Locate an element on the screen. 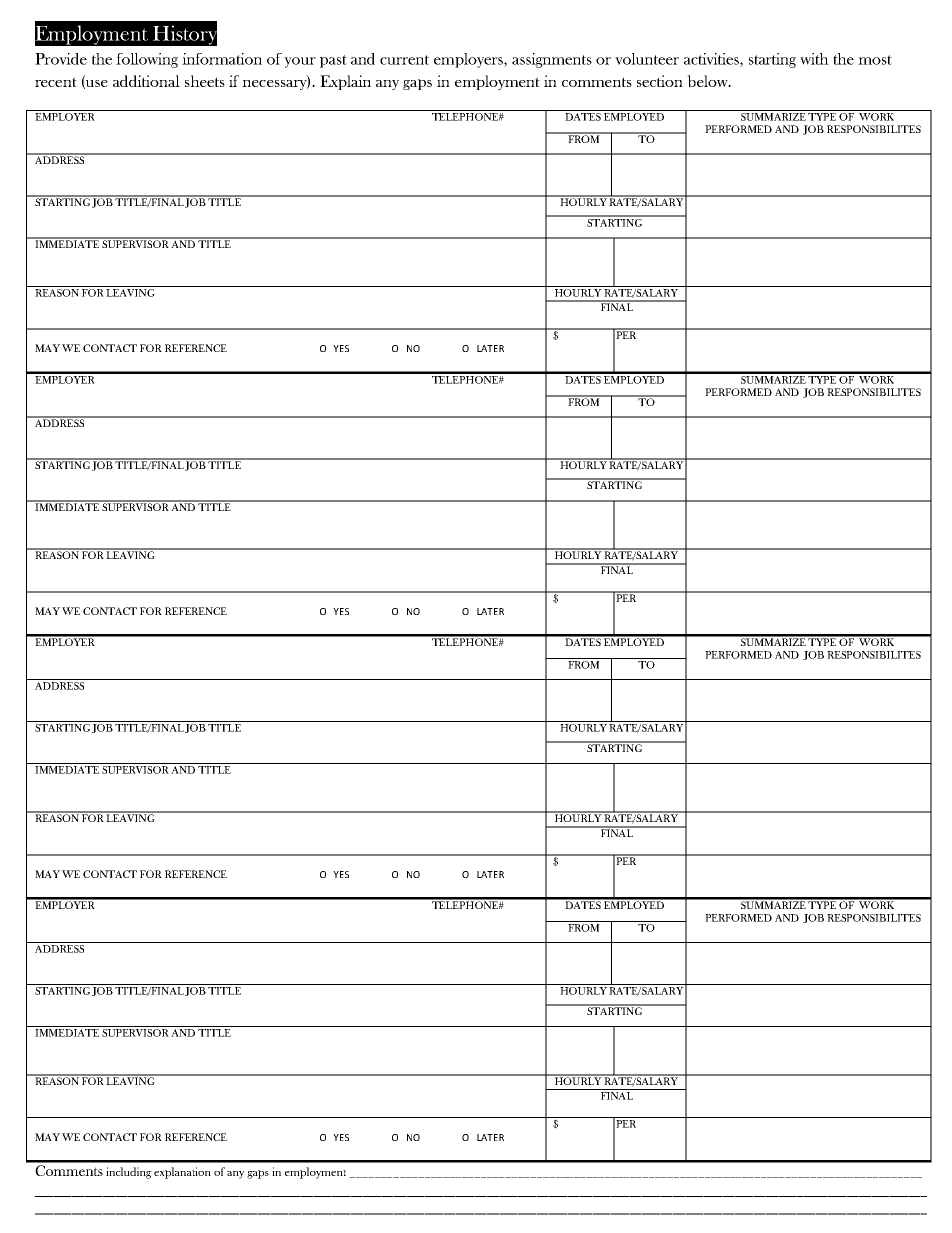 The image size is (952, 1233). recent is located at coordinates (56, 82).
